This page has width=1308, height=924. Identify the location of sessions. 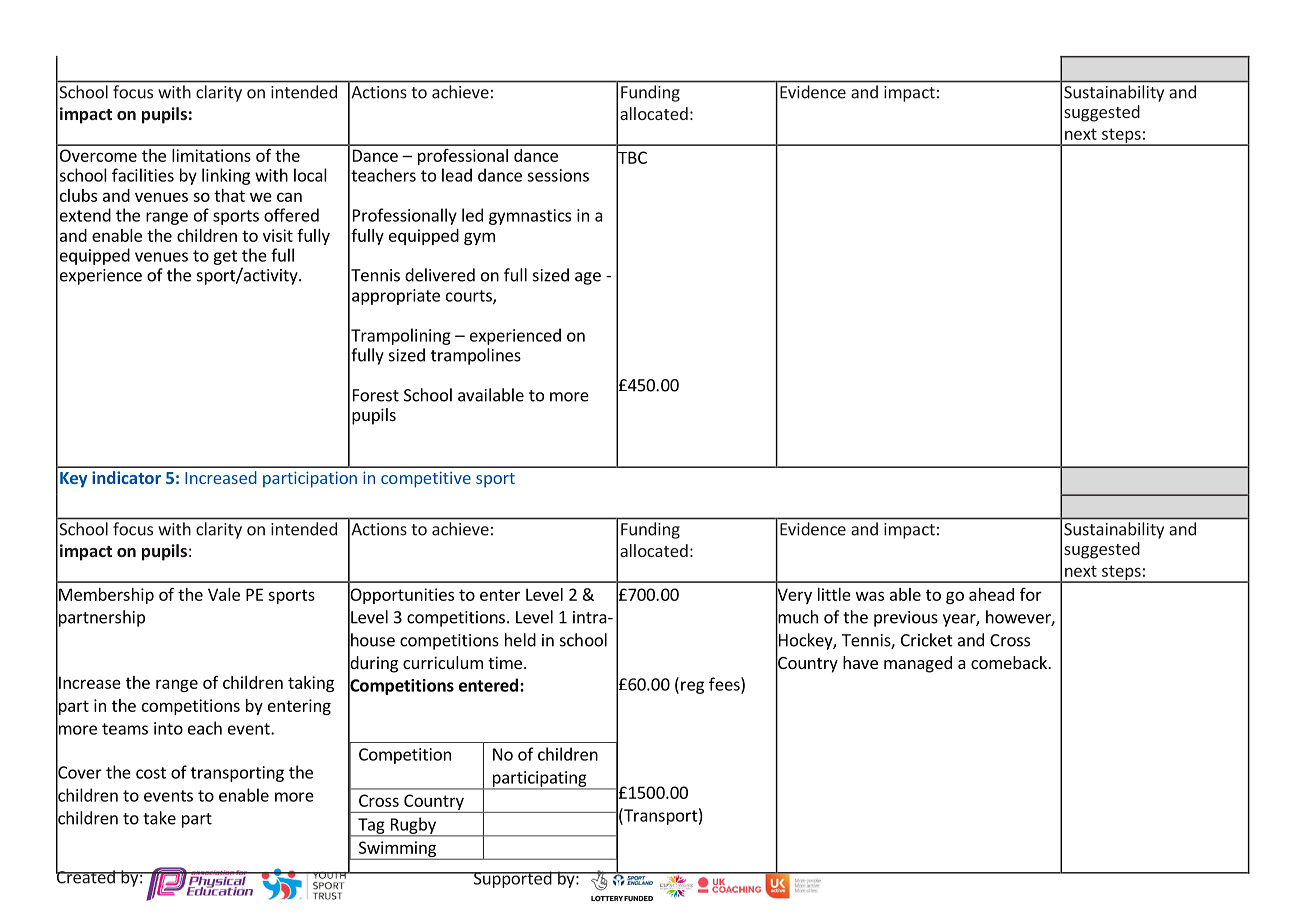
(558, 175).
